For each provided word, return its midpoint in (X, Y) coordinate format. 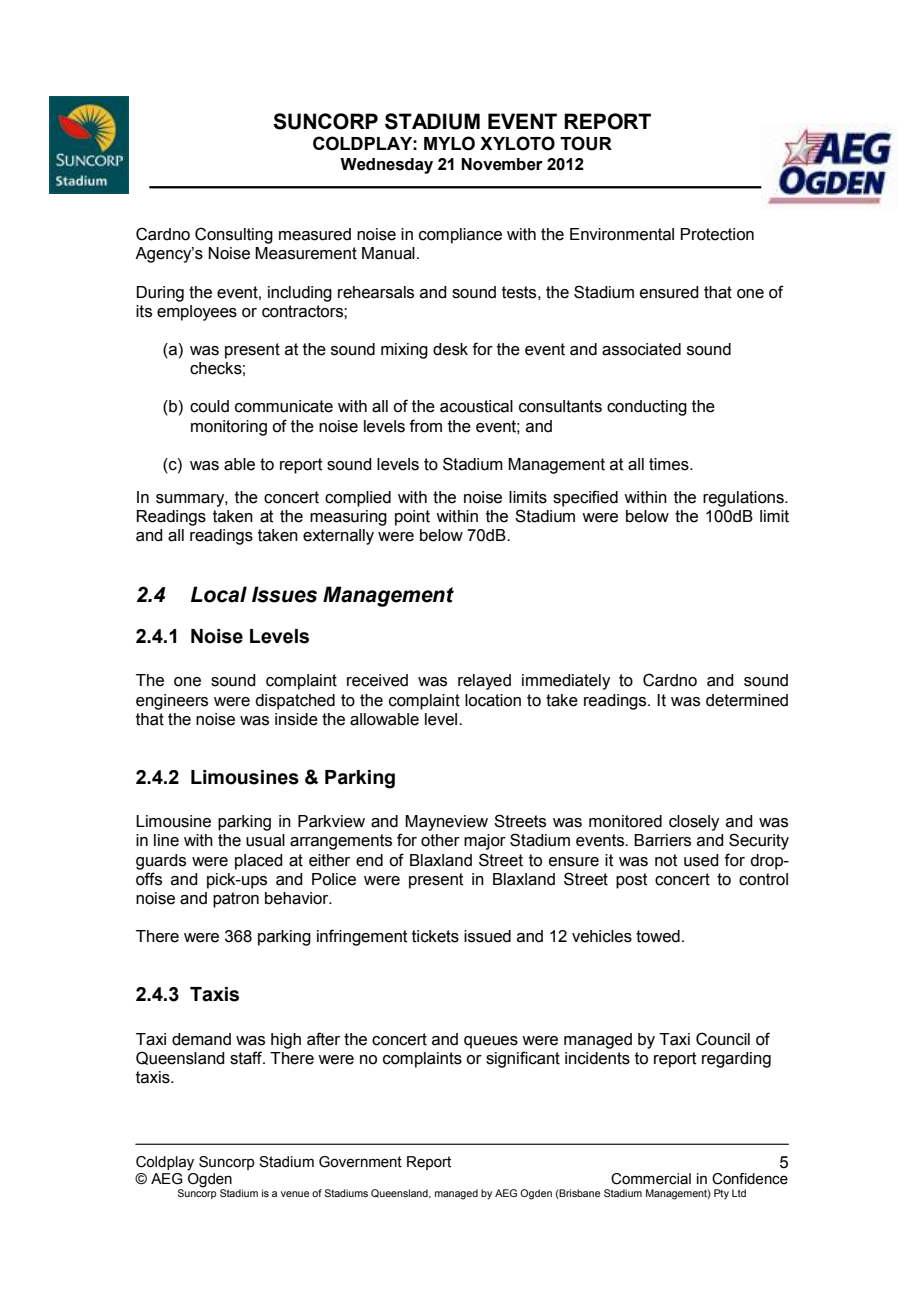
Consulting (234, 235)
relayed (484, 682)
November (502, 164)
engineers (172, 702)
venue (295, 1194)
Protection (717, 234)
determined (747, 700)
